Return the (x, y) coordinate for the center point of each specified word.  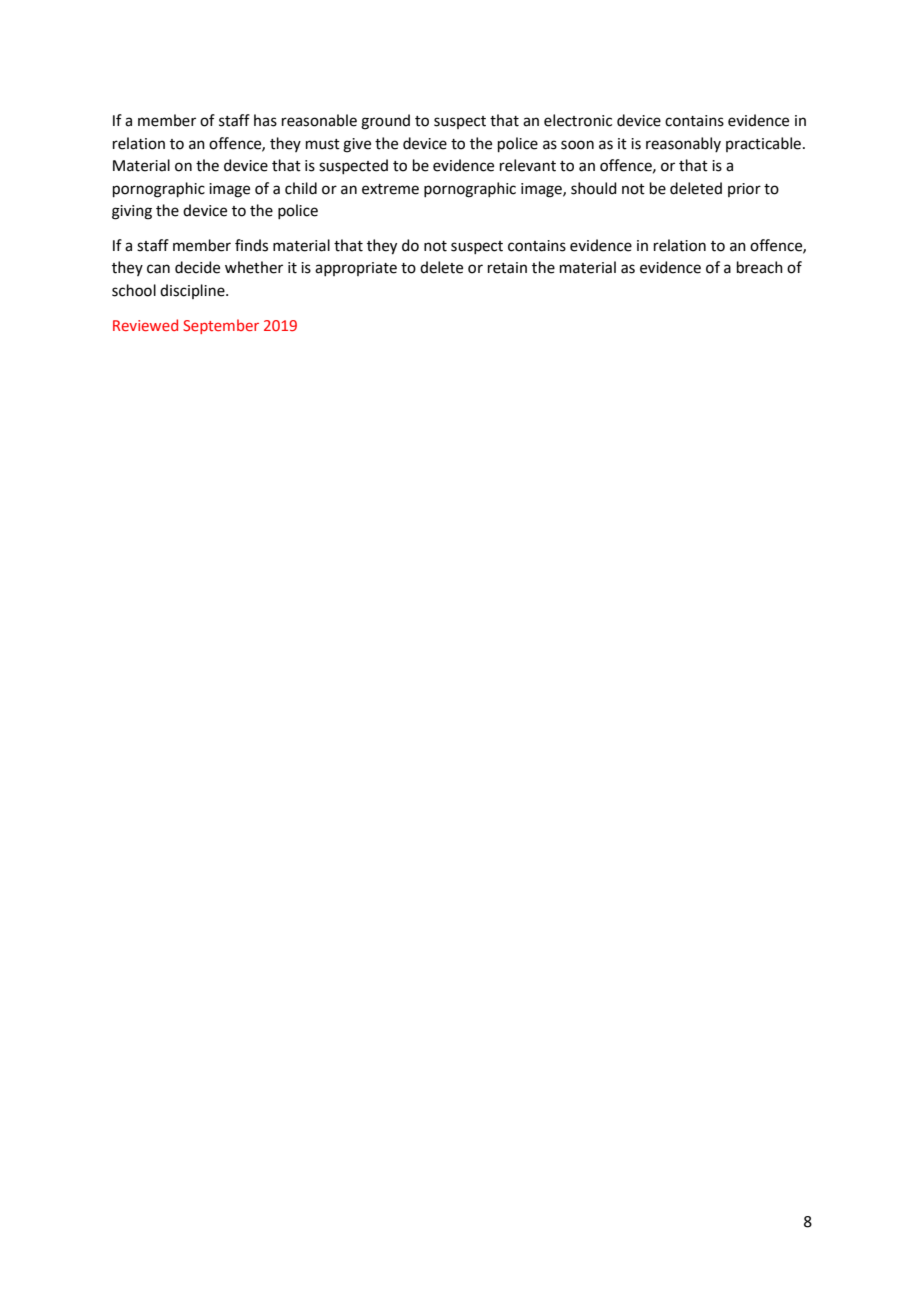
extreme (390, 189)
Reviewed (145, 325)
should (594, 188)
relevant (528, 165)
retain (507, 268)
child (301, 188)
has (265, 120)
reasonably (683, 144)
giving (132, 212)
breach (760, 267)
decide (197, 267)
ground (385, 122)
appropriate (356, 269)
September (221, 326)
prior (744, 190)
